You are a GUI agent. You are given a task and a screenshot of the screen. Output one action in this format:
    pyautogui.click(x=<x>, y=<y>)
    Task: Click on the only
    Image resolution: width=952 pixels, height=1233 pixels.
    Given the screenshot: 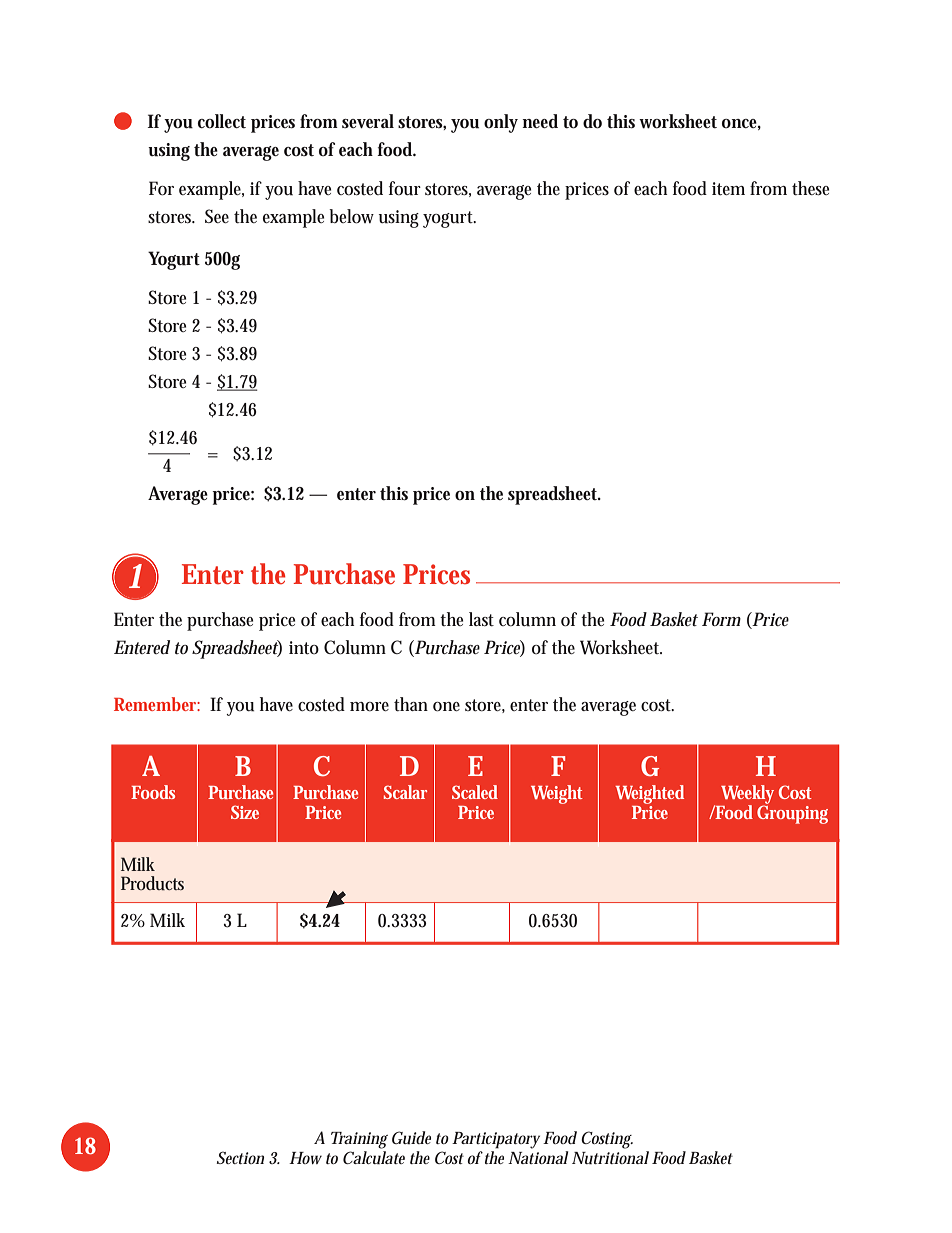 What is the action you would take?
    pyautogui.click(x=501, y=123)
